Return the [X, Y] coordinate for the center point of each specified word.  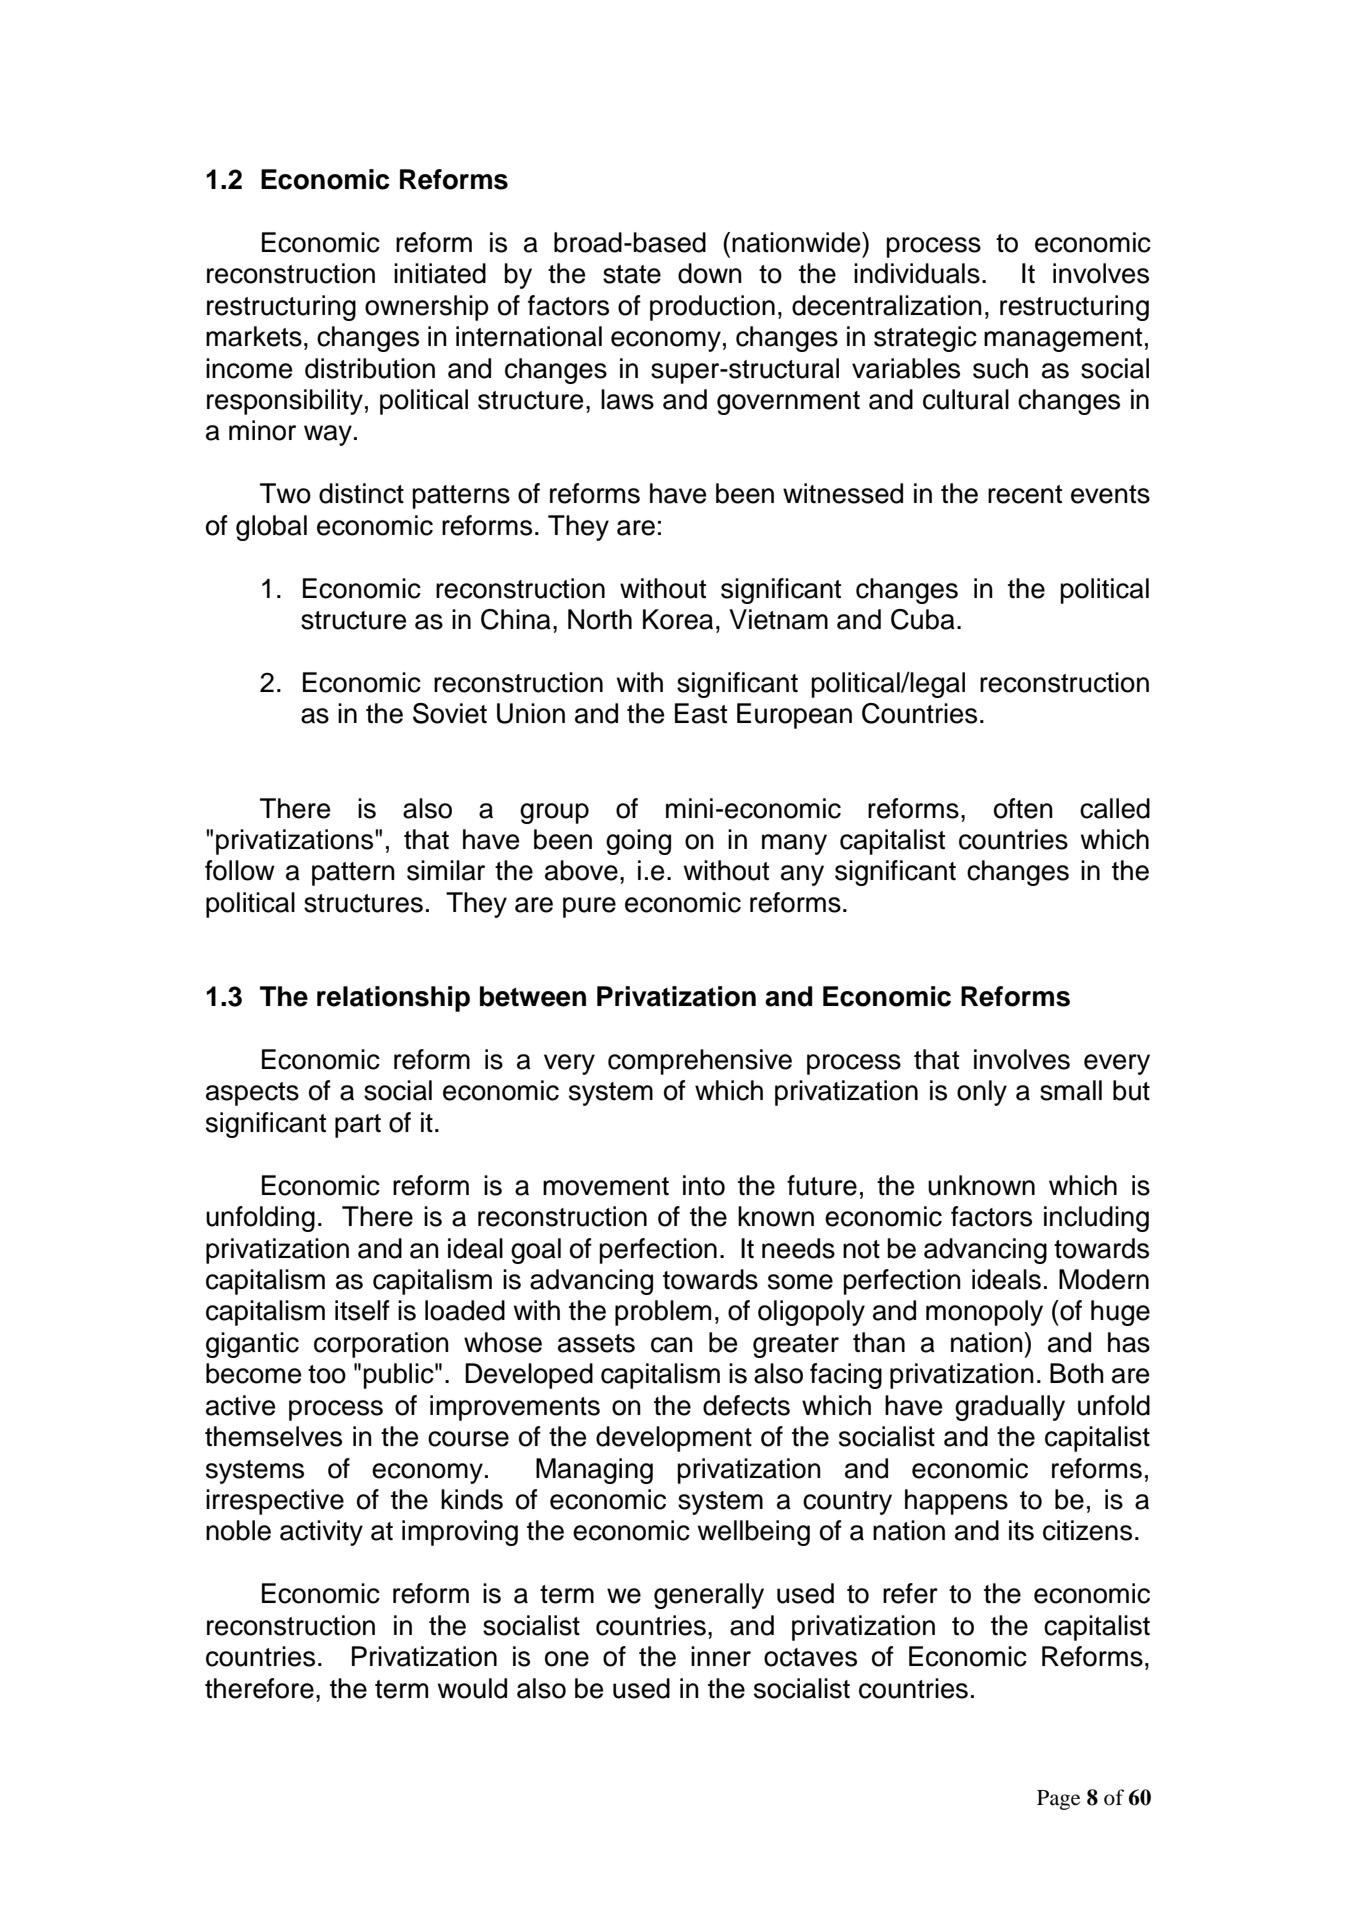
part [358, 1126]
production [712, 308]
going [638, 842]
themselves [273, 1436]
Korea [678, 619]
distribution [370, 368]
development [674, 1439]
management [1063, 340]
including [1096, 1219]
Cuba [923, 619]
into [704, 1185]
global [271, 528]
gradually [1010, 1408]
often [1023, 808]
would [472, 1688]
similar [446, 870]
